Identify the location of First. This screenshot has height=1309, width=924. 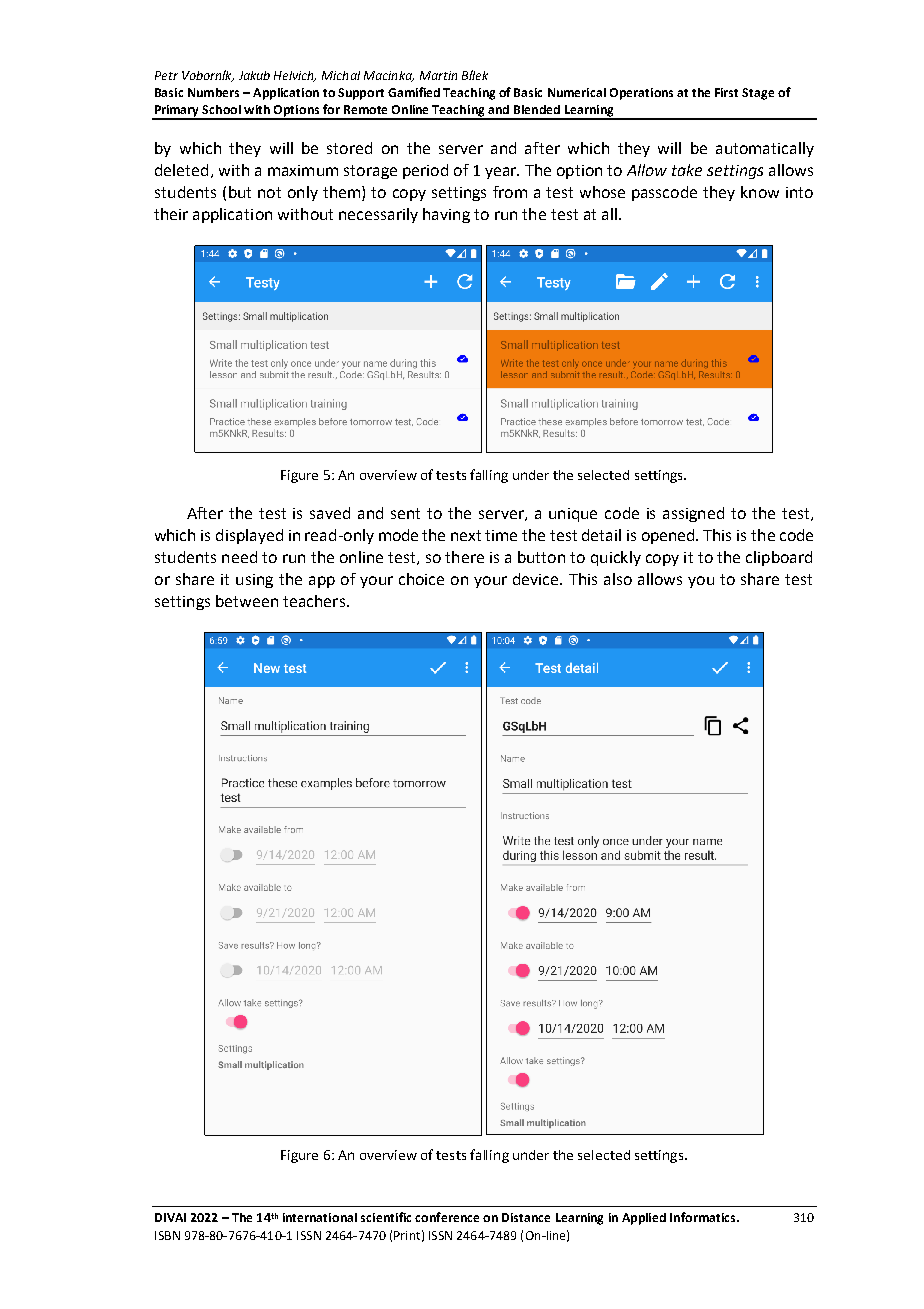
(726, 92).
